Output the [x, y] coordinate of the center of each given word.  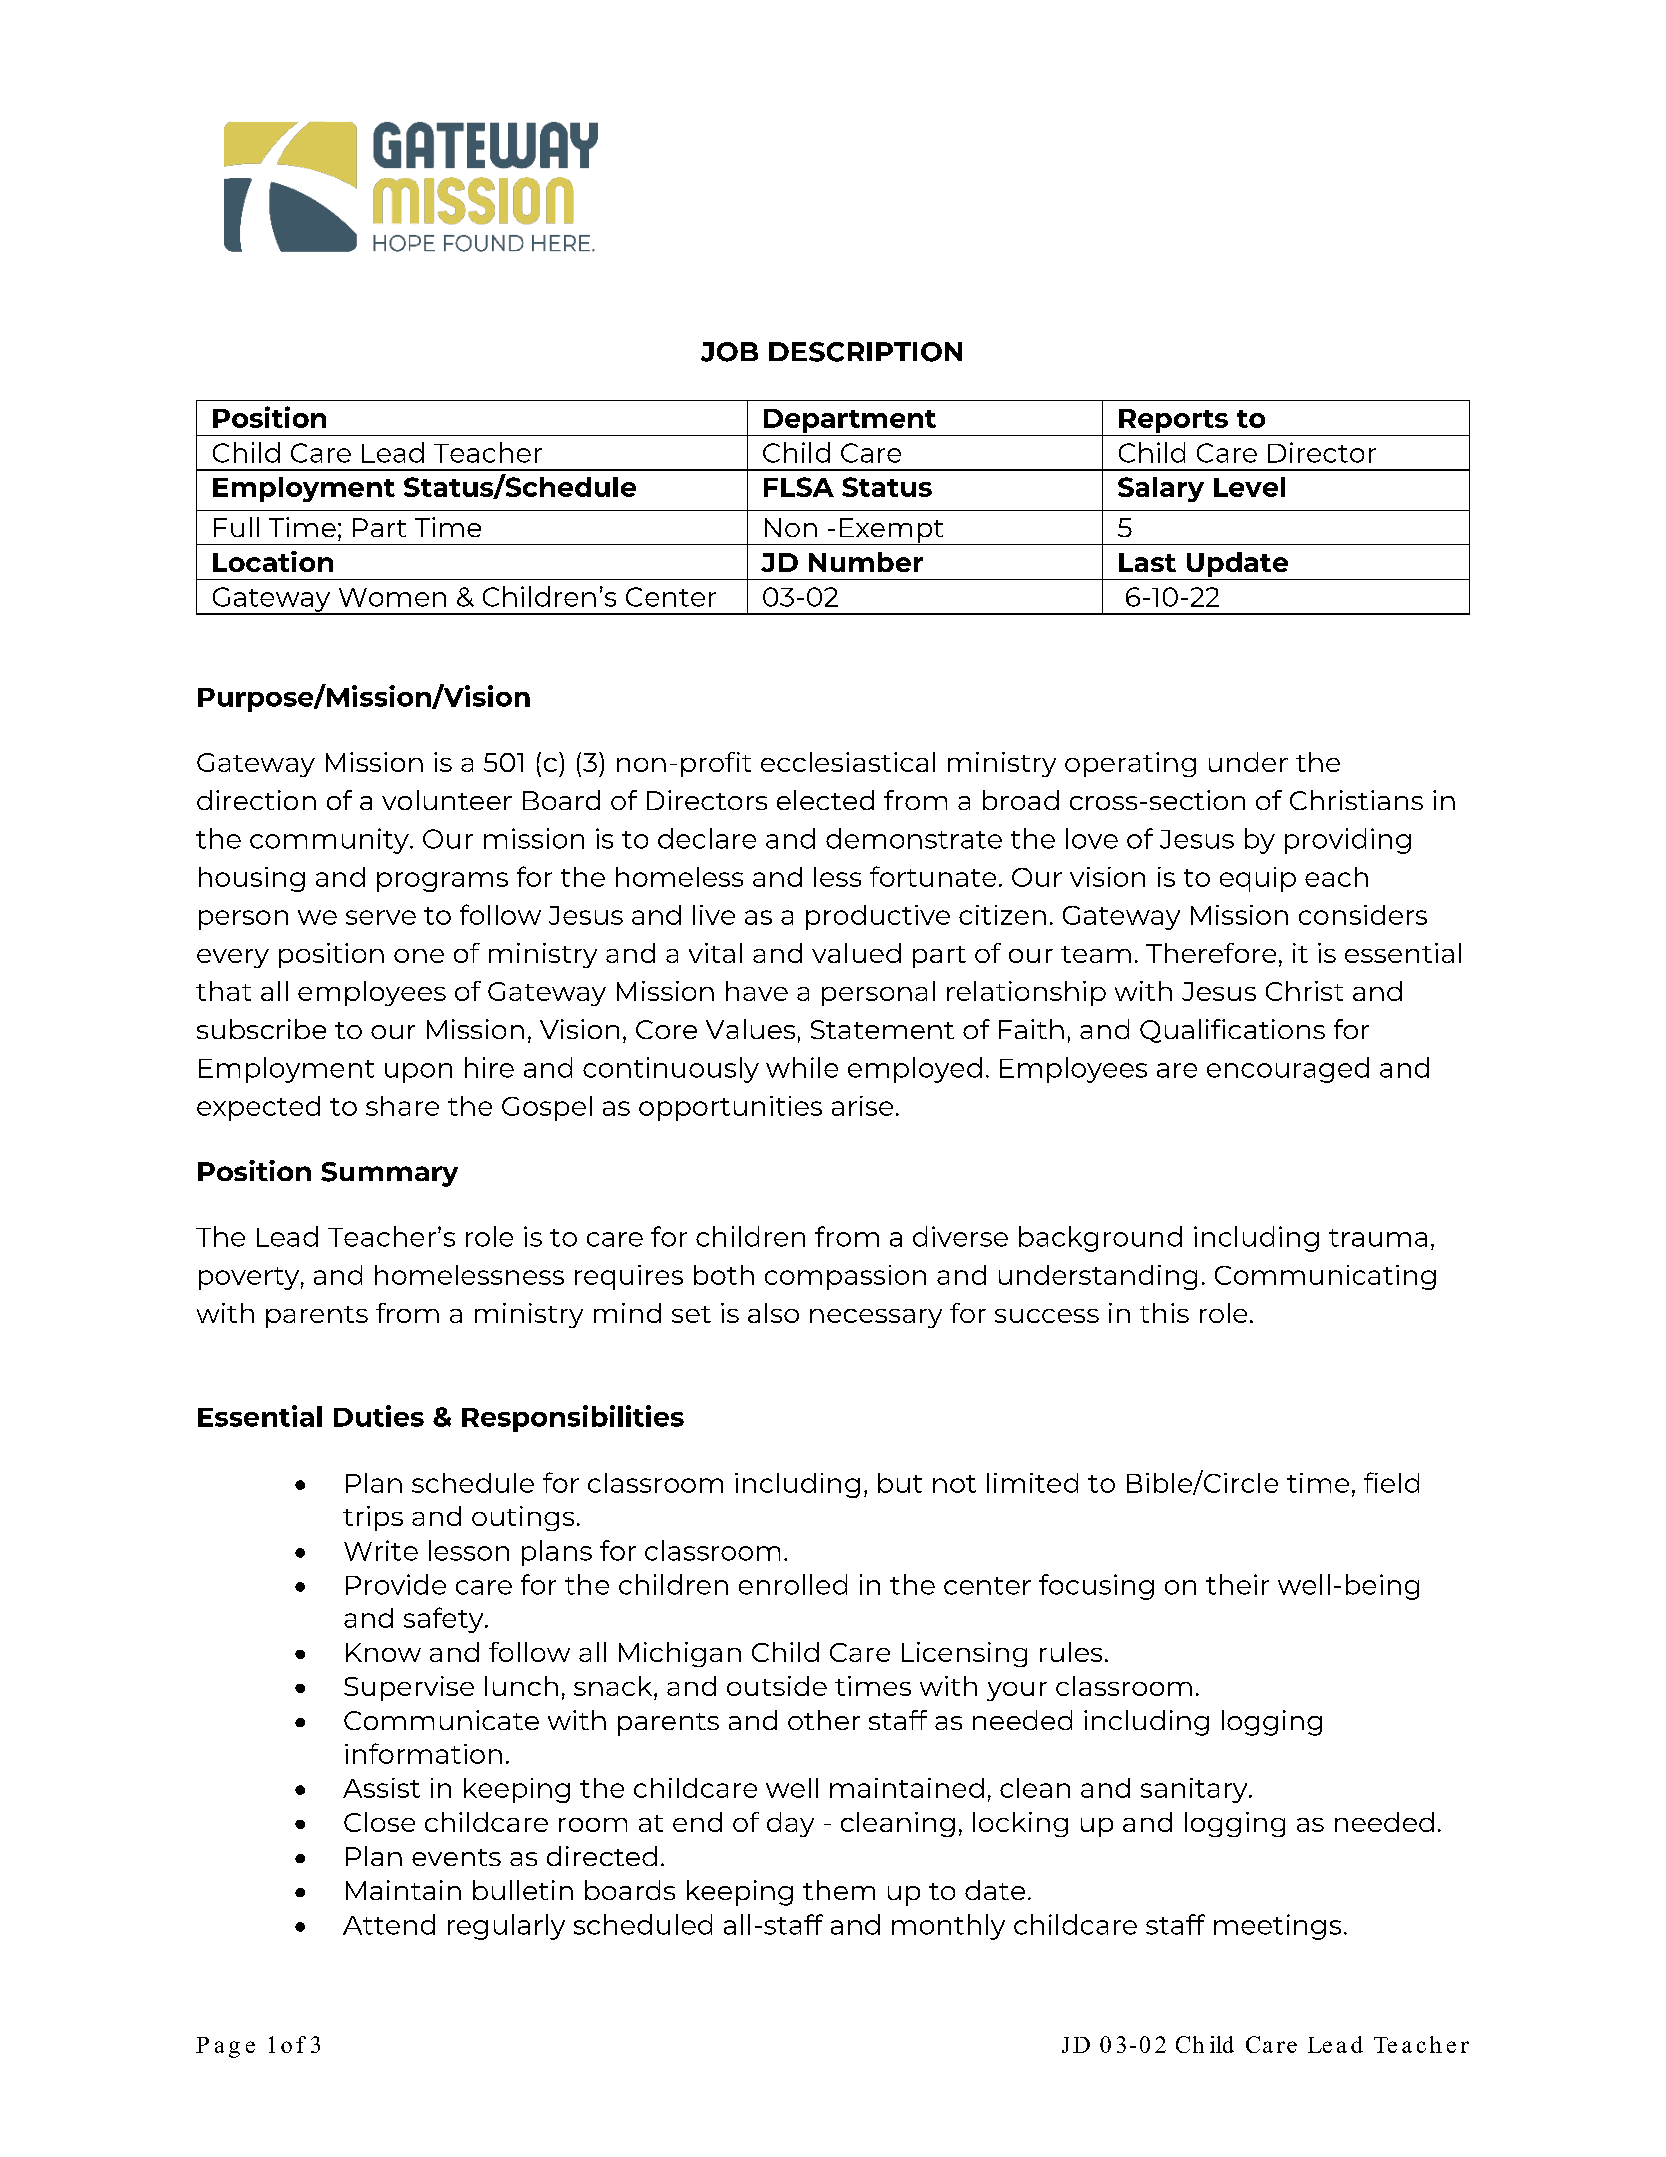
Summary [389, 1174]
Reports [1173, 422]
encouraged [1288, 1070]
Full [236, 527]
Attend [389, 1924]
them [839, 1890]
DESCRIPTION [865, 352]
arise [862, 1106]
